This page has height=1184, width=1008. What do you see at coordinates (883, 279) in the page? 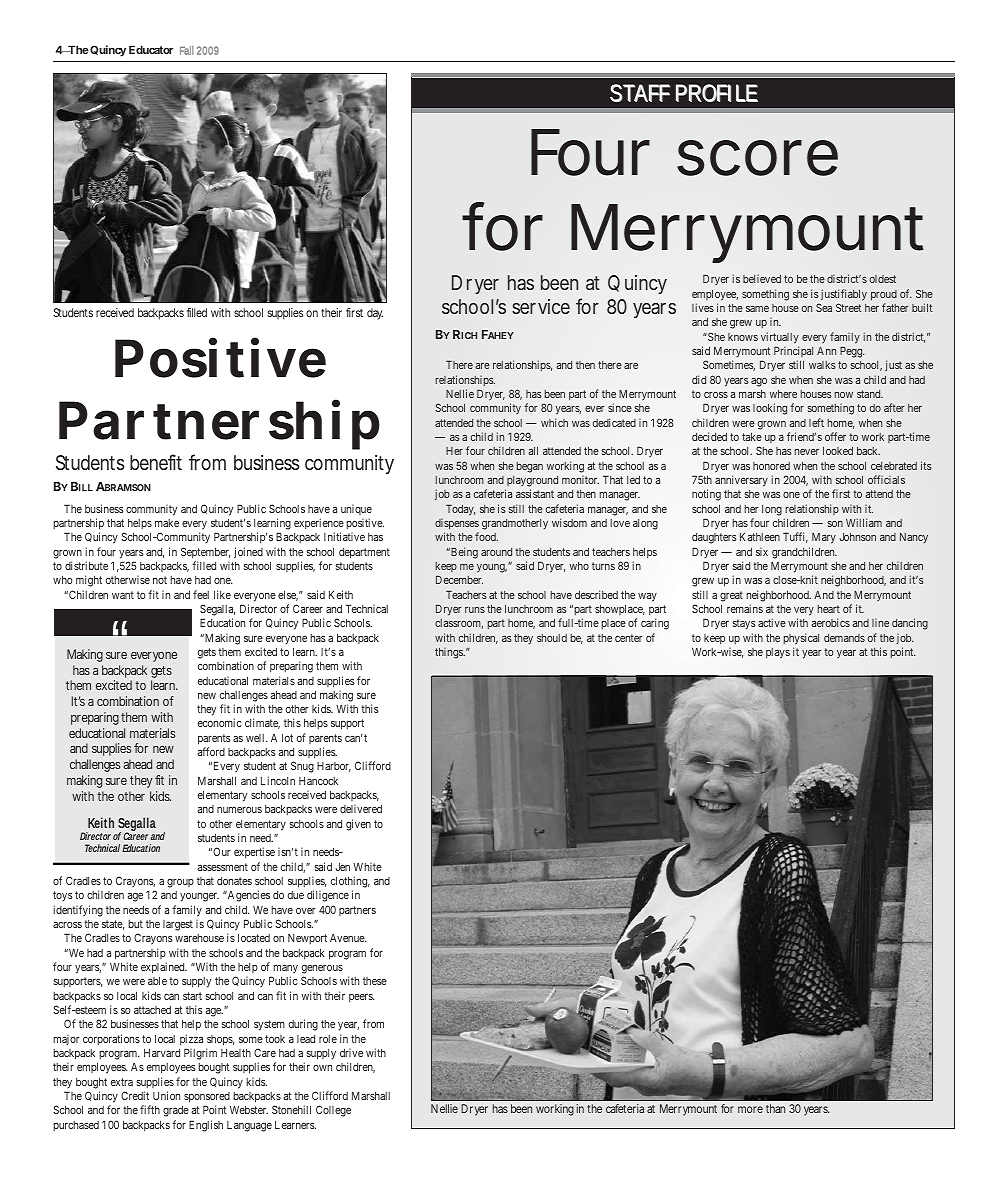
I see `oldest` at bounding box center [883, 279].
